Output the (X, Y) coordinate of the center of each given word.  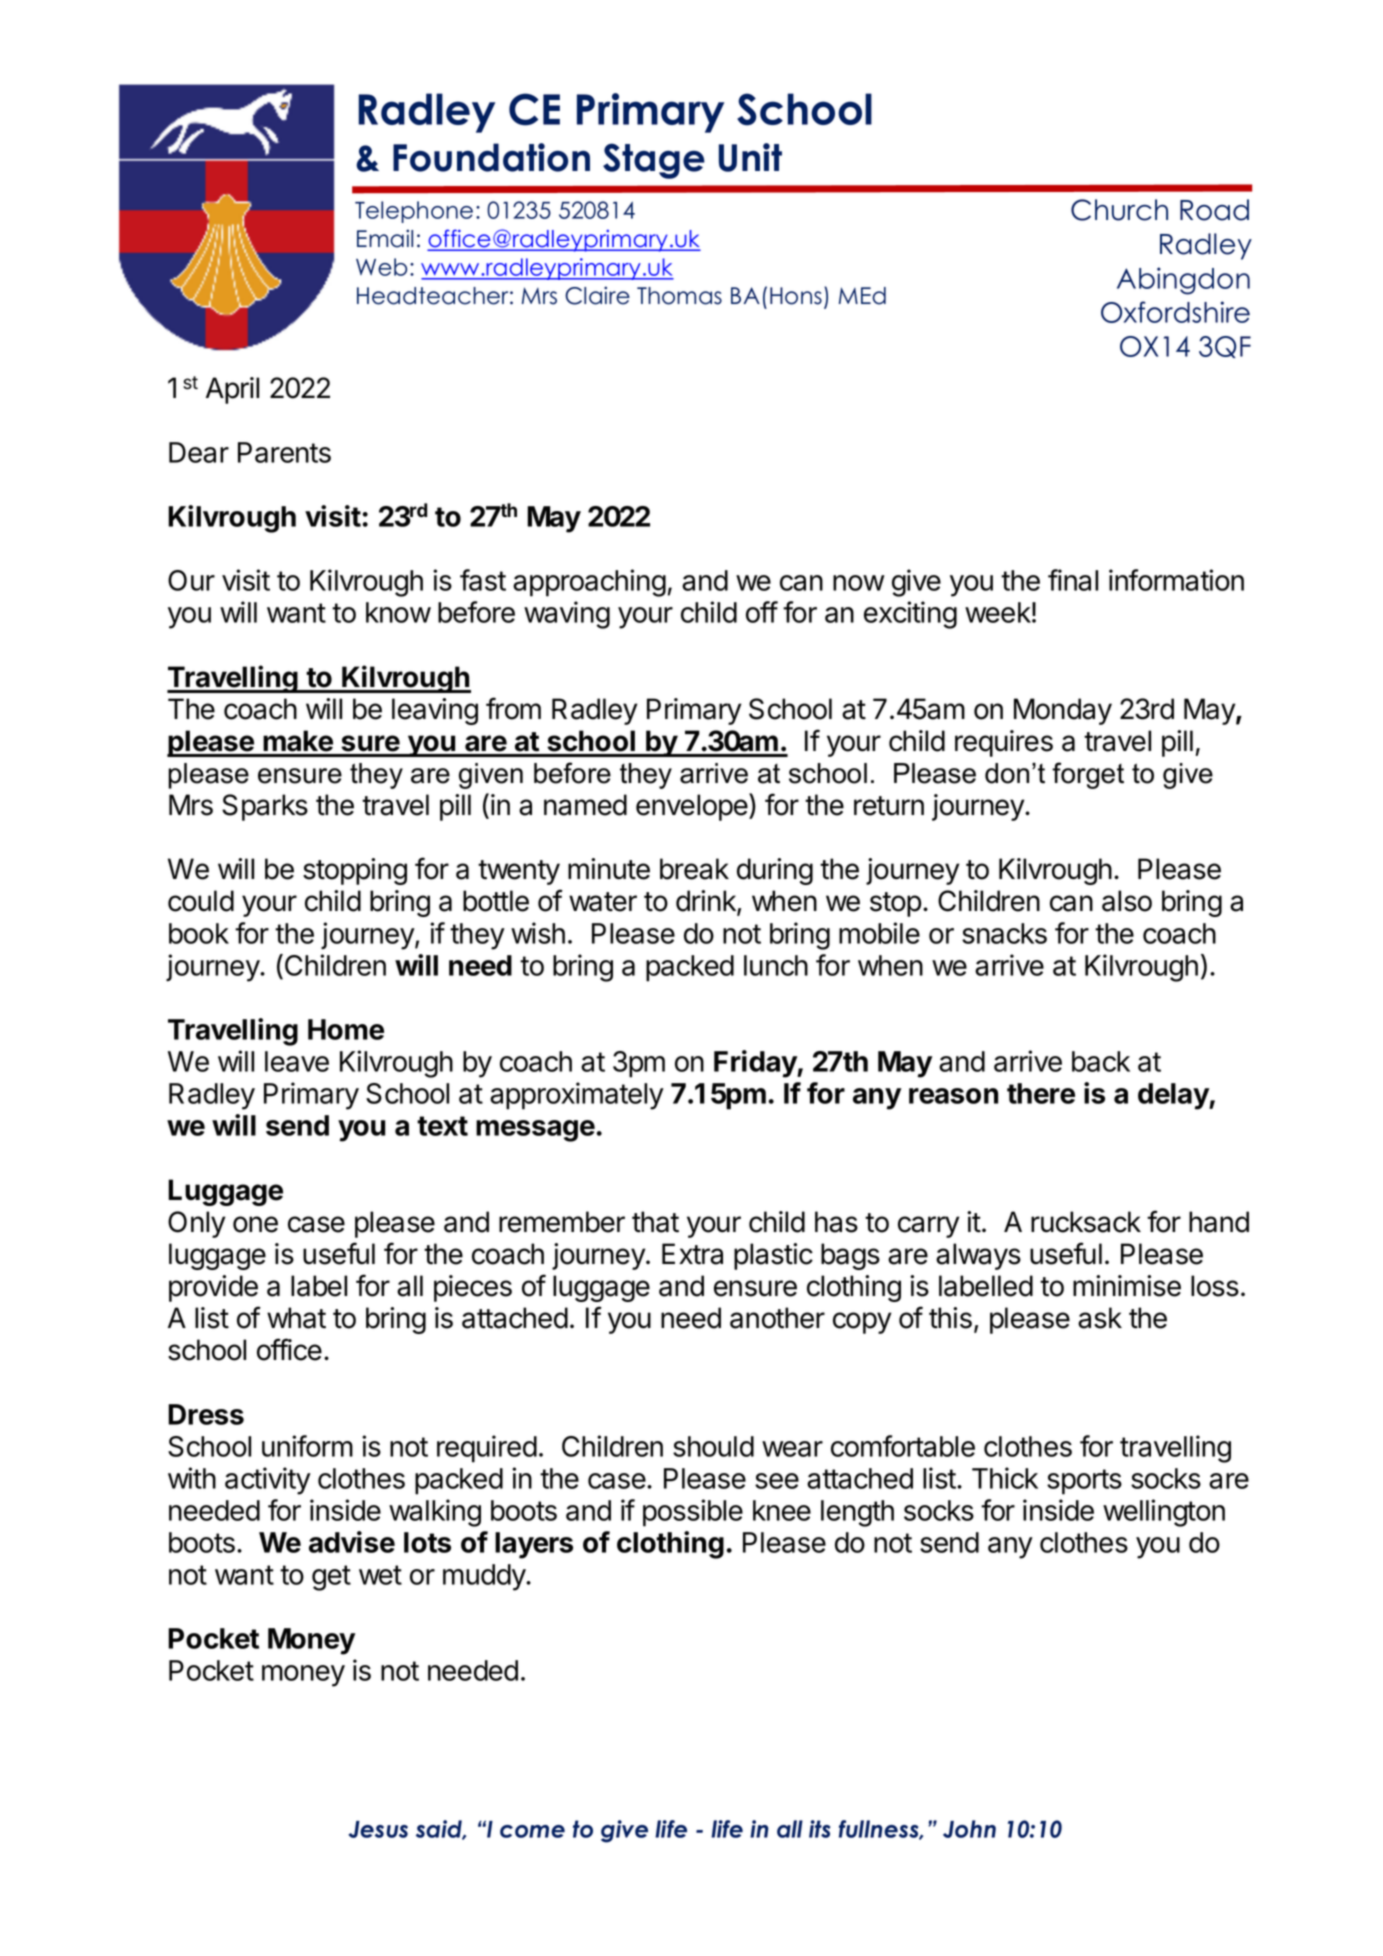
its (819, 1829)
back (1101, 1061)
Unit (750, 157)
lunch (776, 965)
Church (1119, 210)
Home (346, 1029)
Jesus (378, 1829)
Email (385, 238)
